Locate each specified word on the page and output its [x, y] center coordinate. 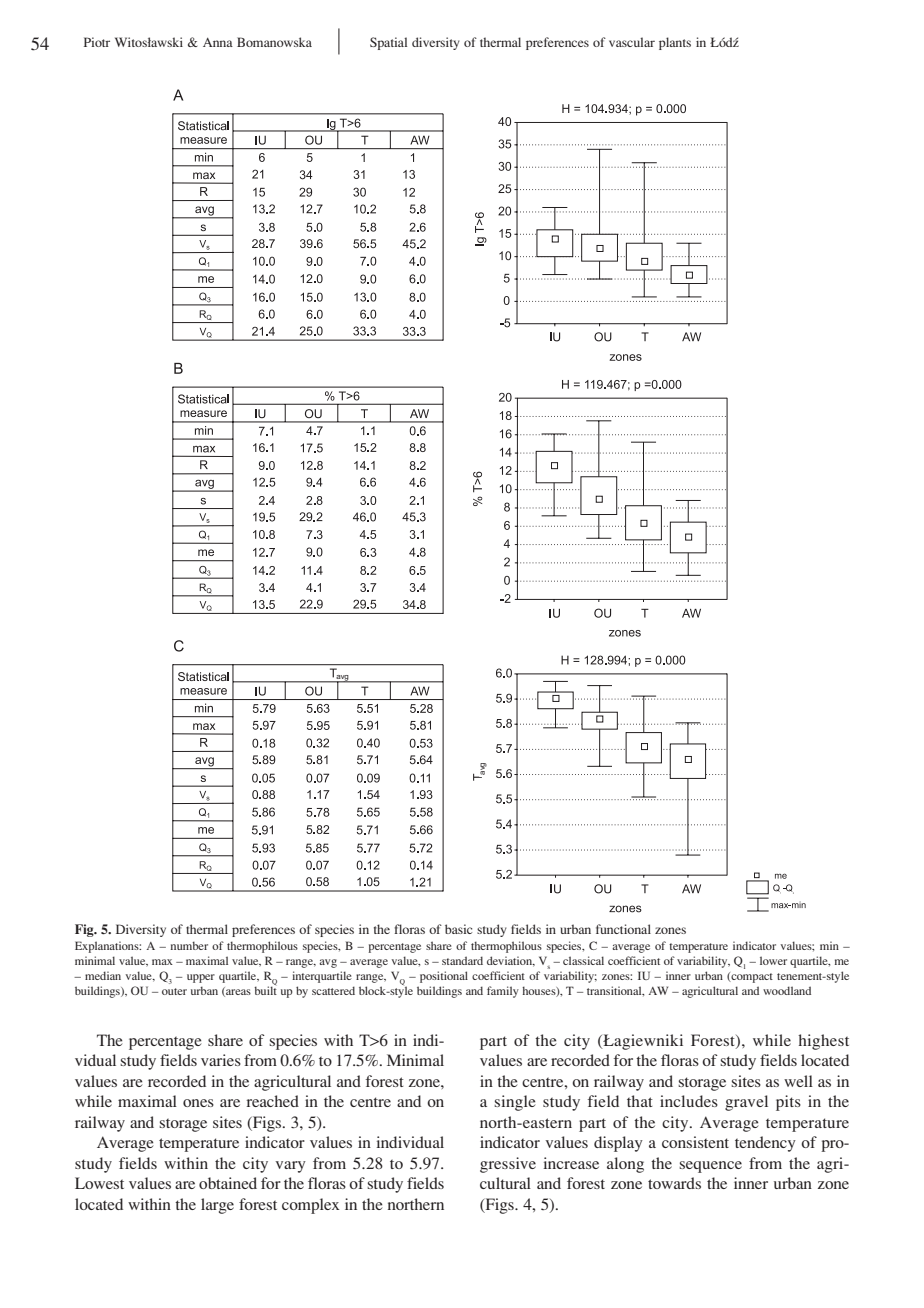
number [189, 945]
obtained [228, 1183]
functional [623, 929]
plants [675, 43]
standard [462, 960]
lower [773, 960]
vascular [632, 42]
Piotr [97, 42]
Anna [218, 42]
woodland [787, 990]
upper [201, 978]
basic [458, 929]
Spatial [388, 43]
